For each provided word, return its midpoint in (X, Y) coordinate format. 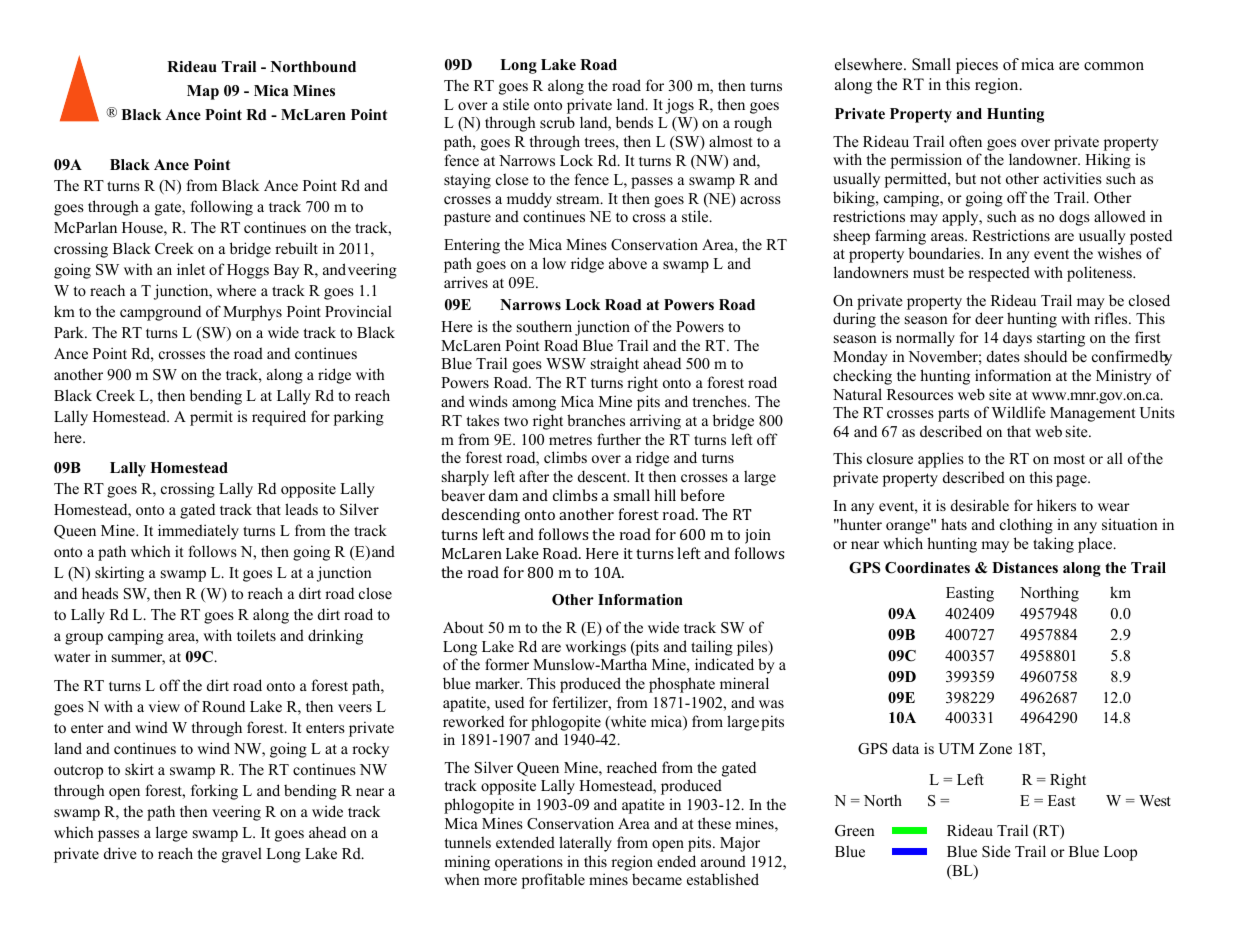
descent (603, 476)
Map (203, 92)
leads (301, 509)
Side (996, 851)
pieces (977, 66)
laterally (585, 844)
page (1072, 481)
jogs (679, 106)
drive (120, 853)
